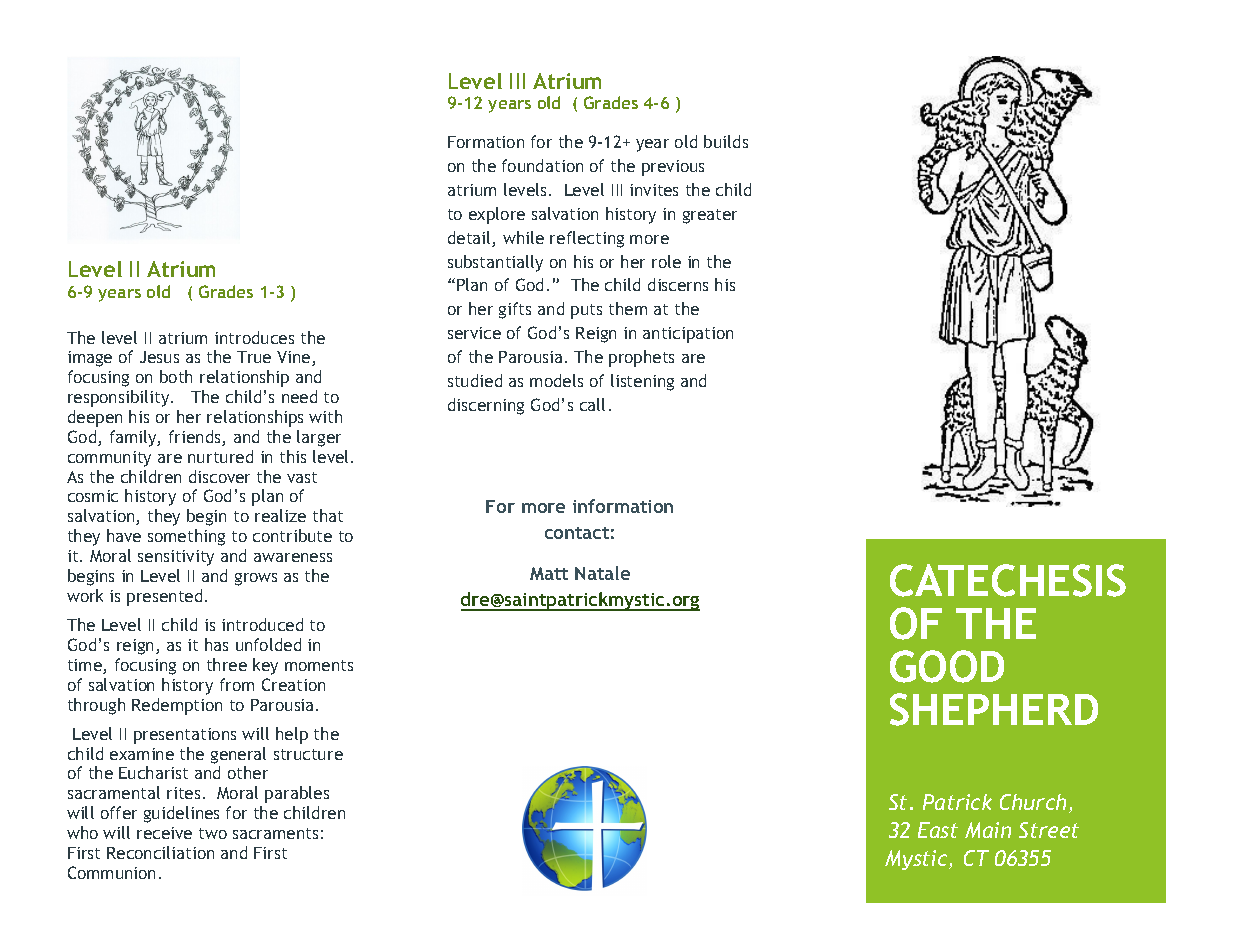 The image size is (1233, 952). I want to click on Matt, so click(549, 573).
